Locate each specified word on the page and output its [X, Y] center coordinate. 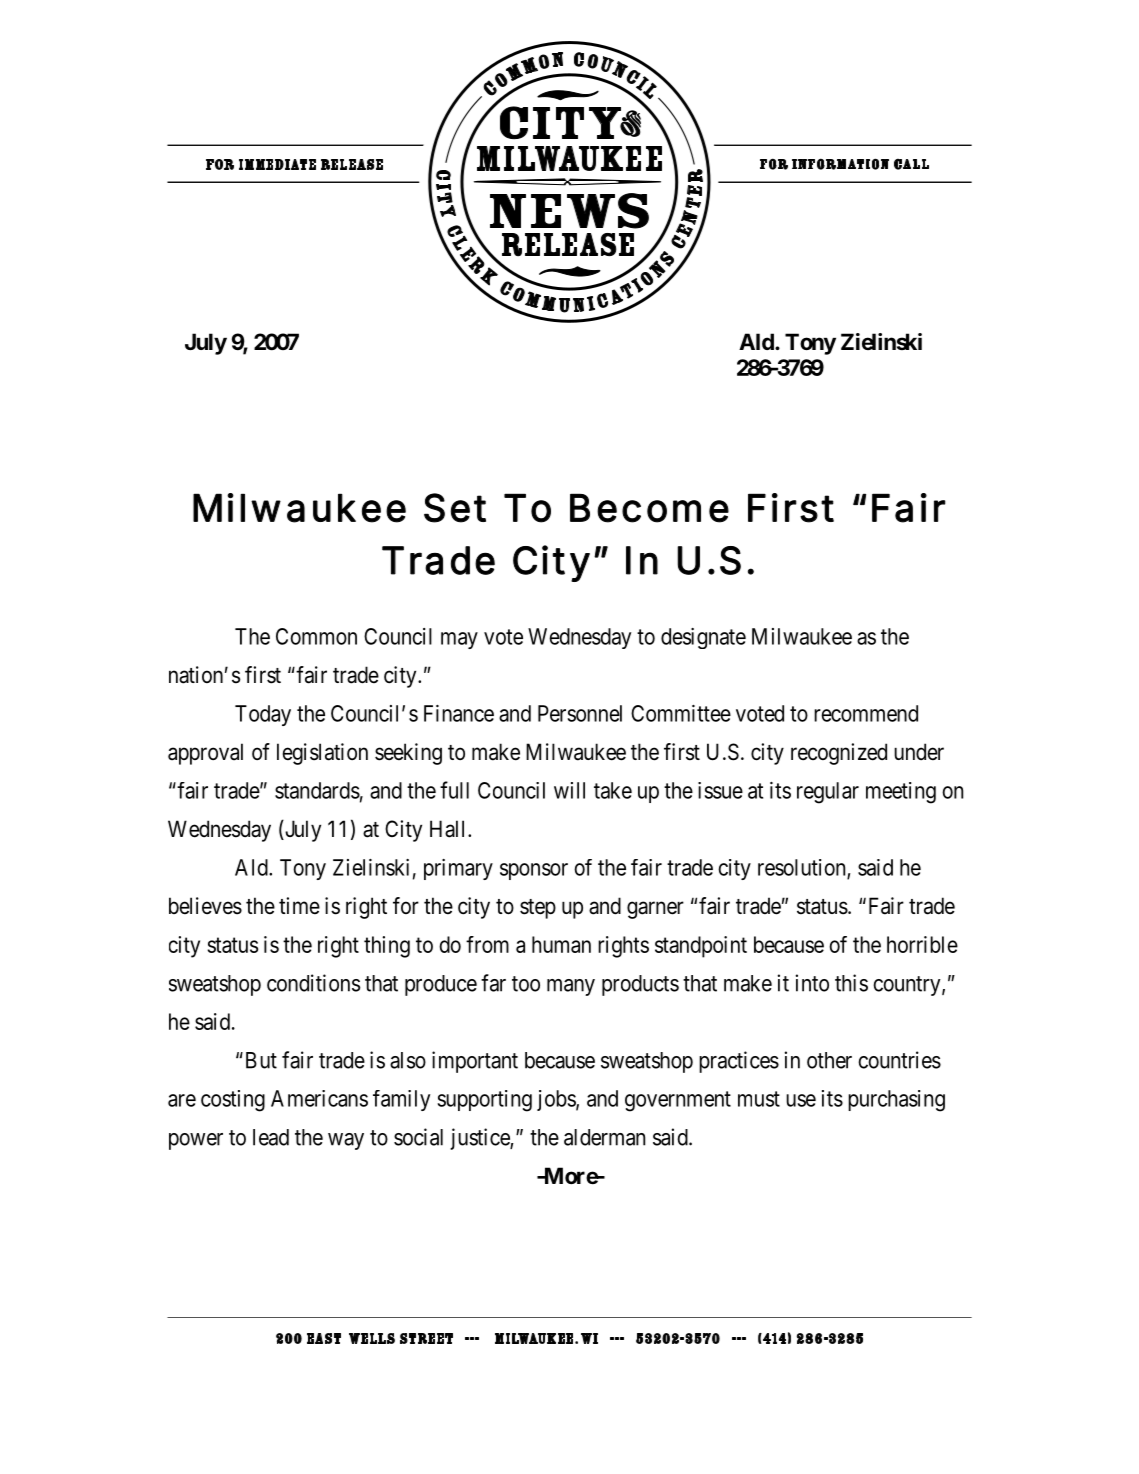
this [851, 983]
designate [703, 638]
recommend [866, 713]
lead [271, 1137]
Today [263, 715]
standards [317, 790]
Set [455, 508]
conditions [313, 983]
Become [649, 508]
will [569, 790]
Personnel [580, 713]
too [526, 984]
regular [828, 793]
